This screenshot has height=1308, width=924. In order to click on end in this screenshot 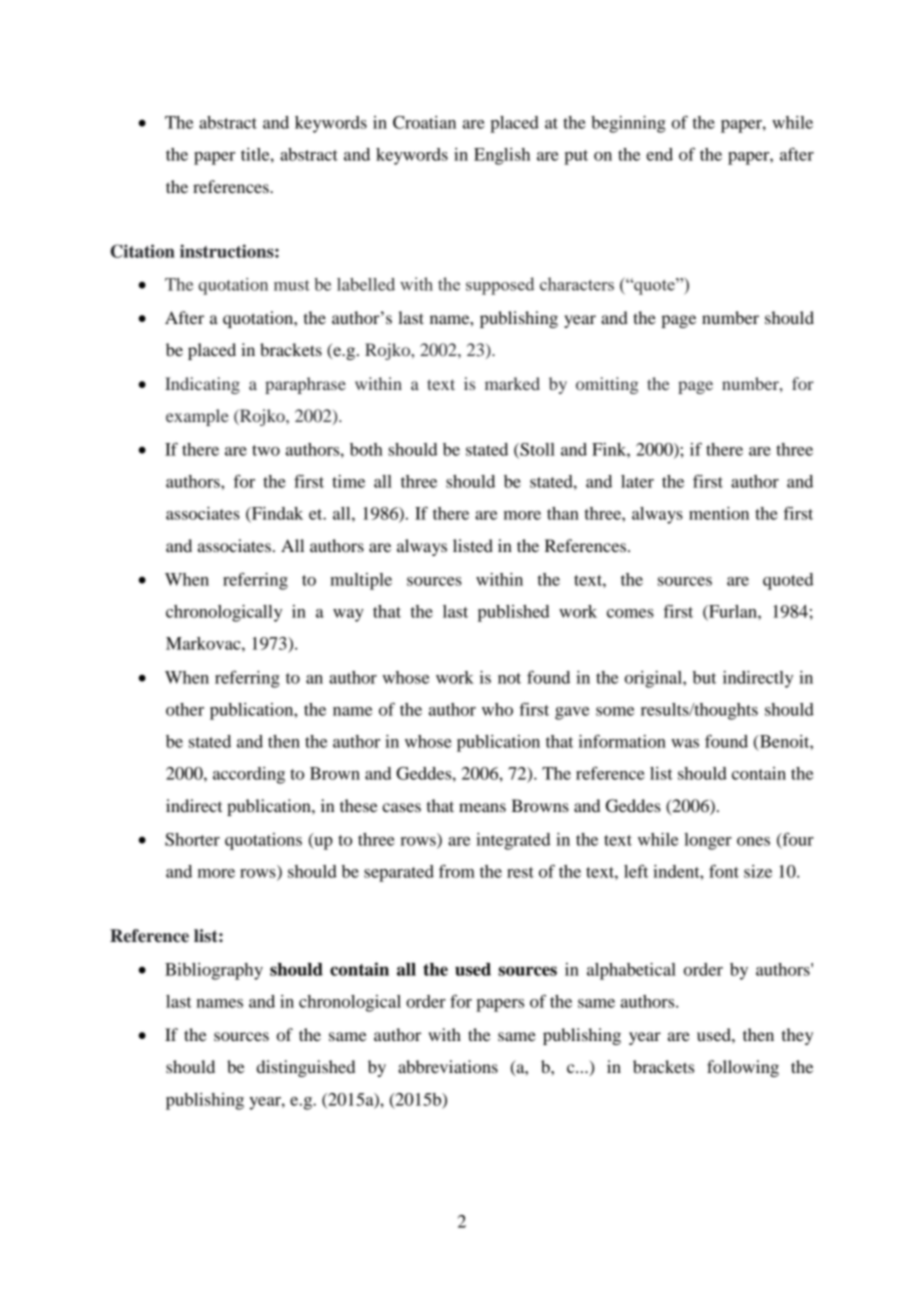, I will do `click(659, 154)`.
